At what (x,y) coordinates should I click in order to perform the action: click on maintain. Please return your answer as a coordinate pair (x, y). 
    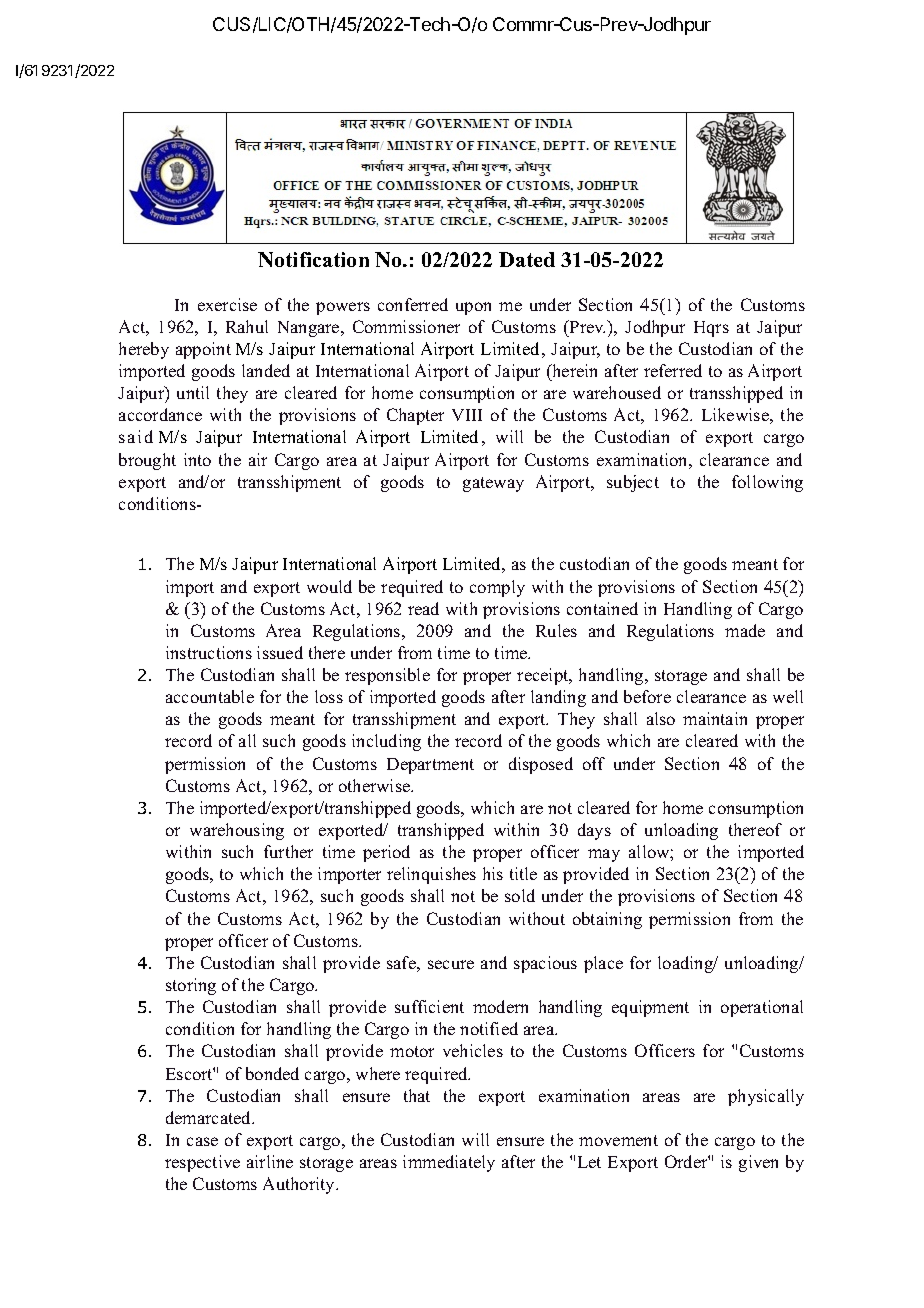
    Looking at the image, I should click on (715, 718).
